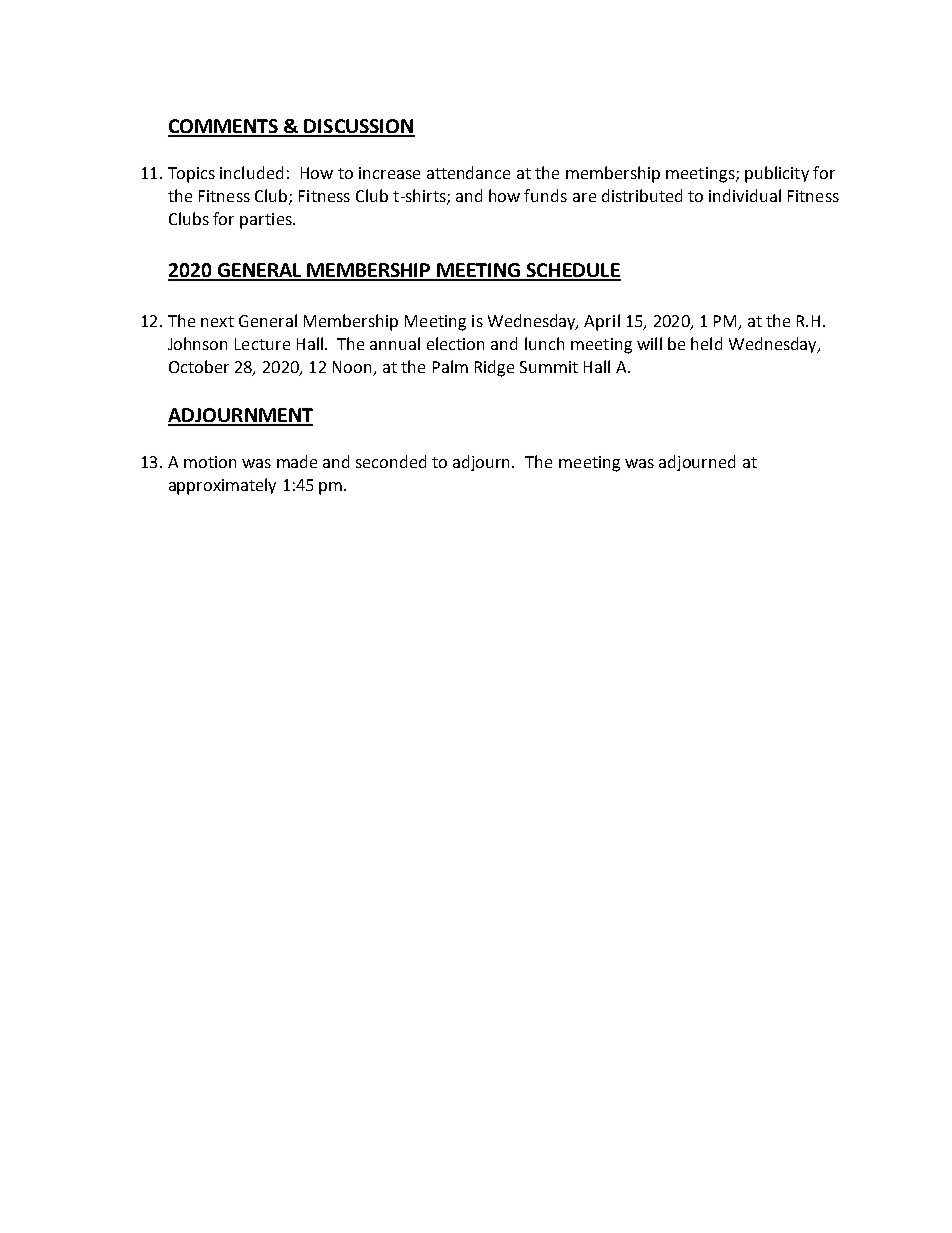  Describe the element at coordinates (391, 461) in the image. I see `seconded` at that location.
